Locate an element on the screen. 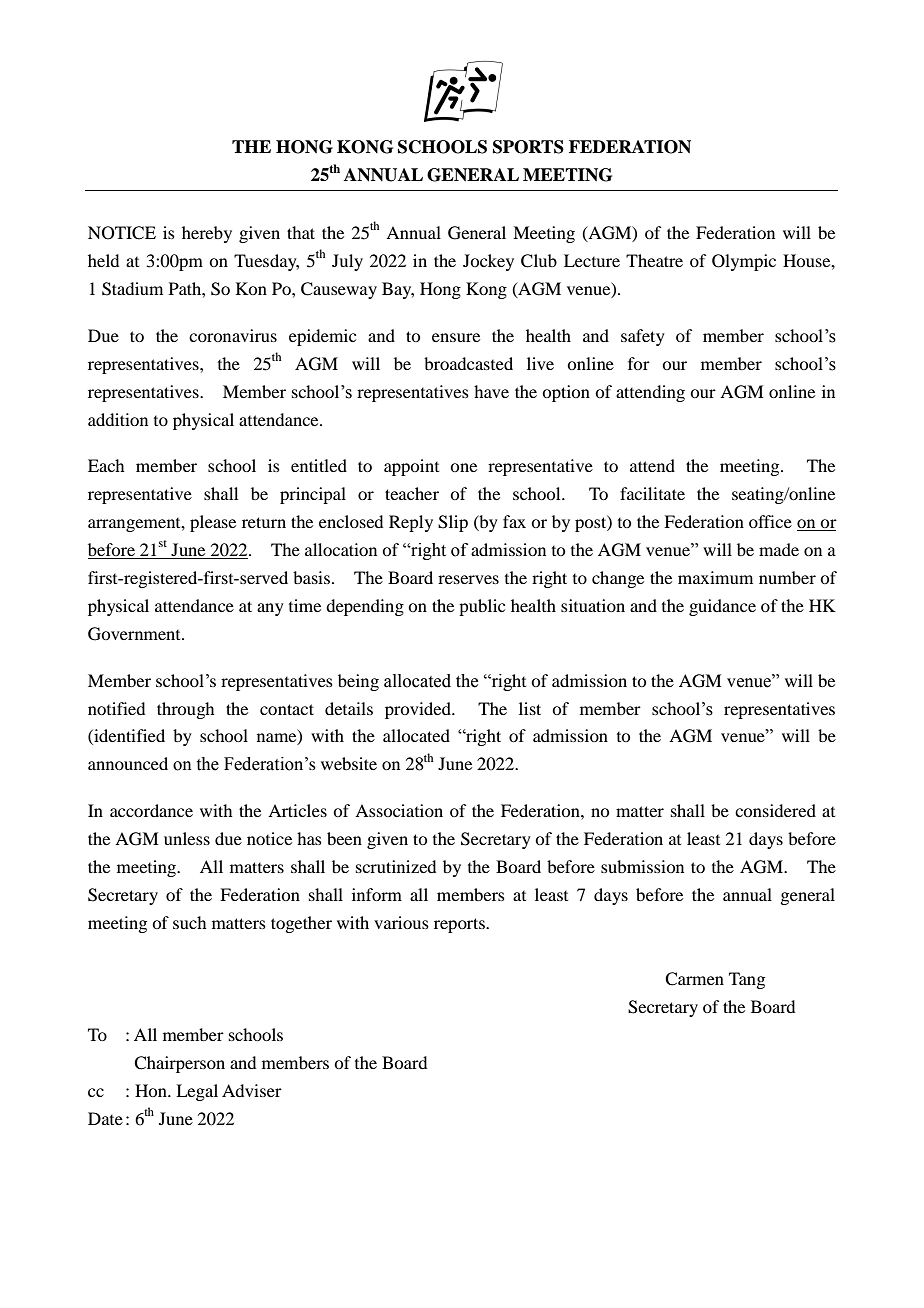  Carmen is located at coordinates (694, 979).
